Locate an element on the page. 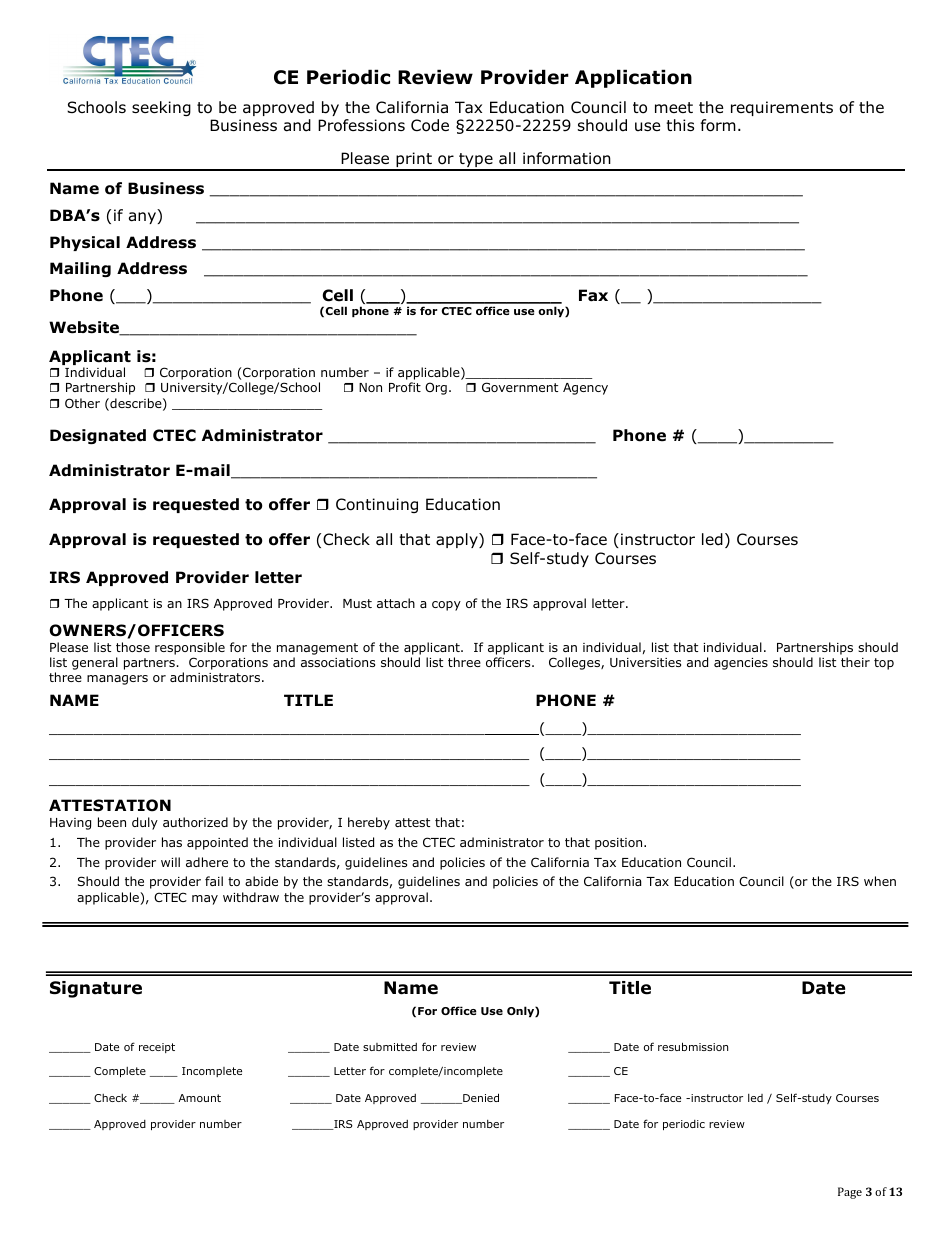 This page has width=952, height=1233. Code is located at coordinates (430, 125).
